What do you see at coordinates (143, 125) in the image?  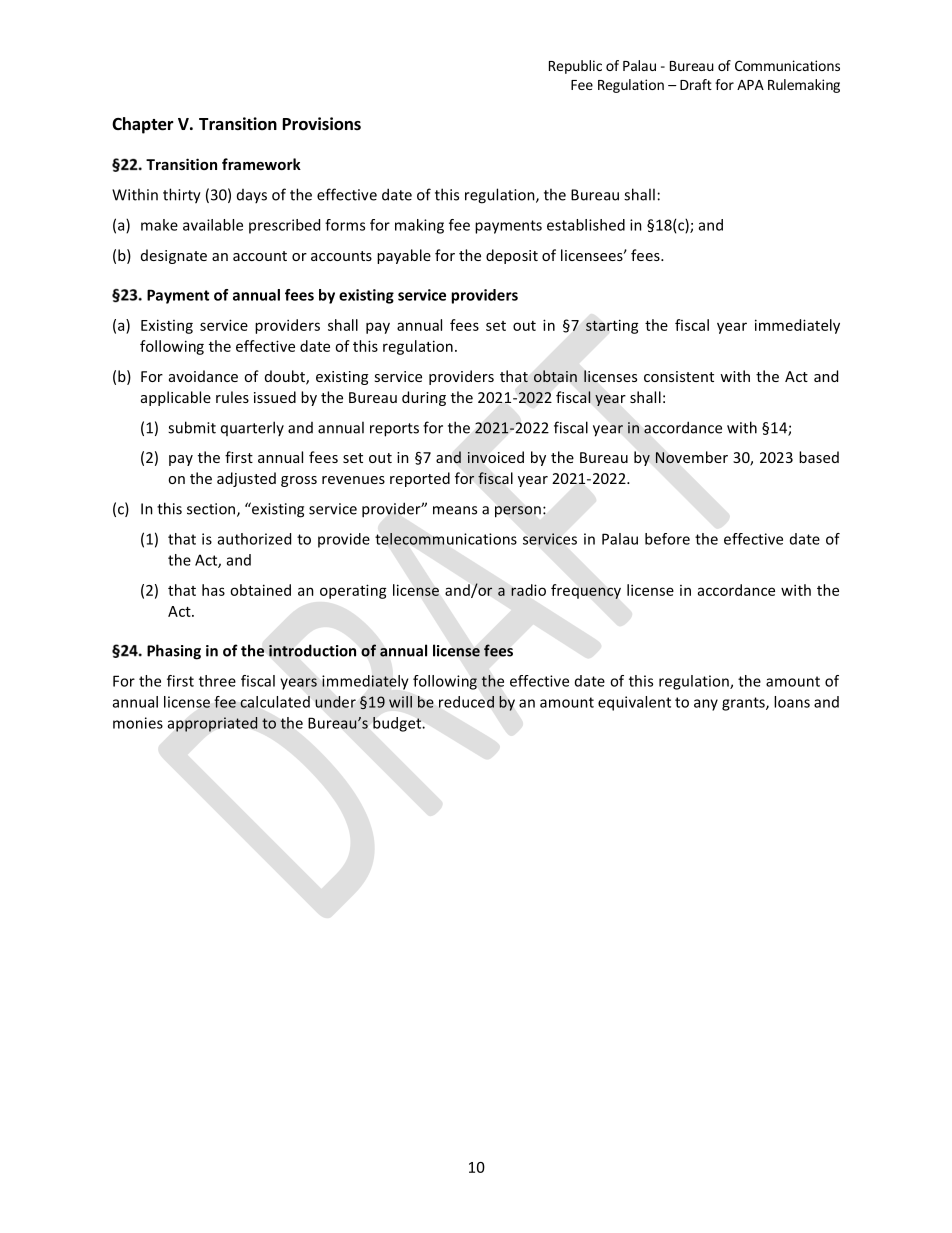 I see `Chapter` at bounding box center [143, 125].
